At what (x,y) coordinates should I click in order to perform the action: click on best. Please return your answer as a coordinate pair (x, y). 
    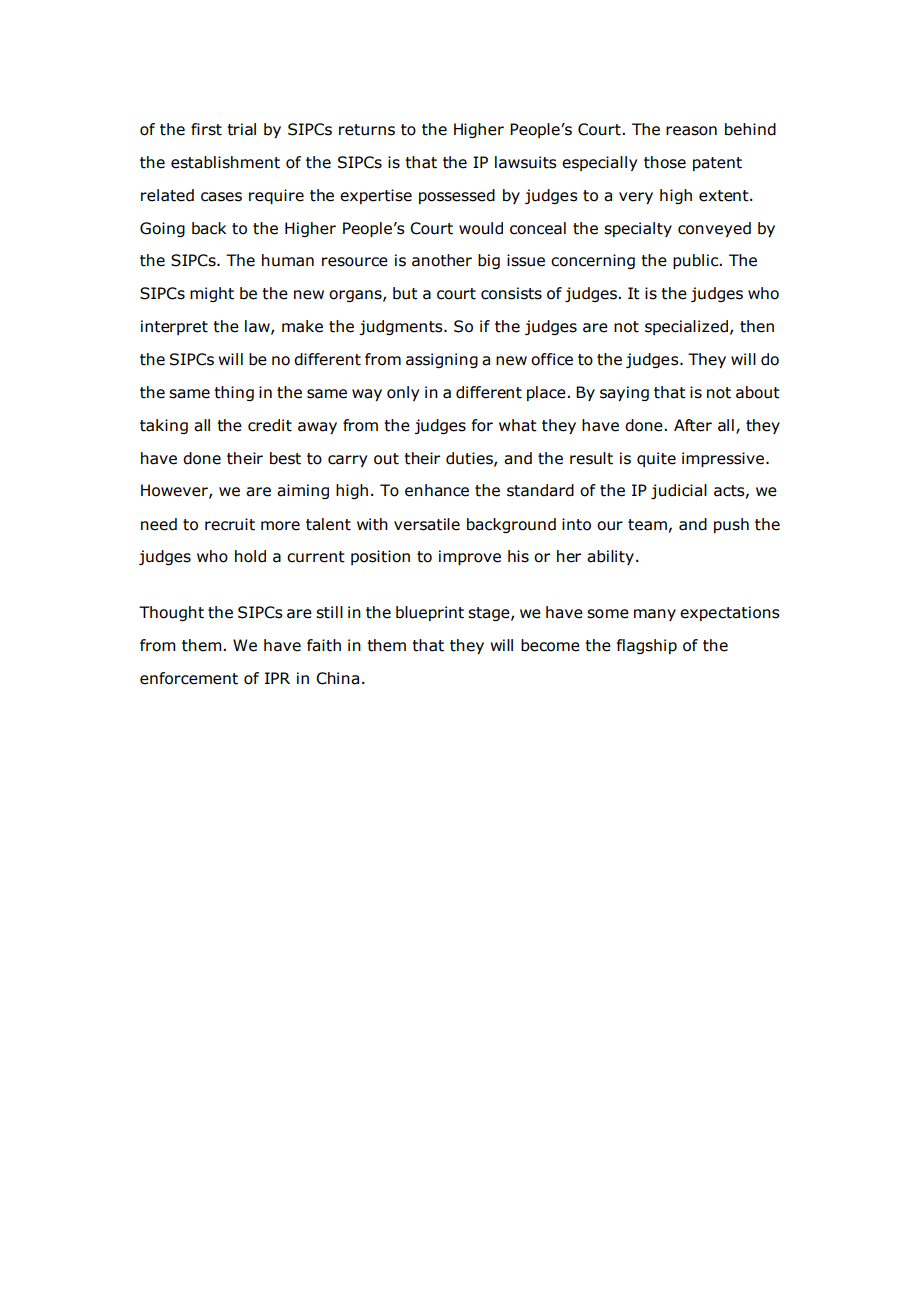
    Looking at the image, I should click on (285, 458).
